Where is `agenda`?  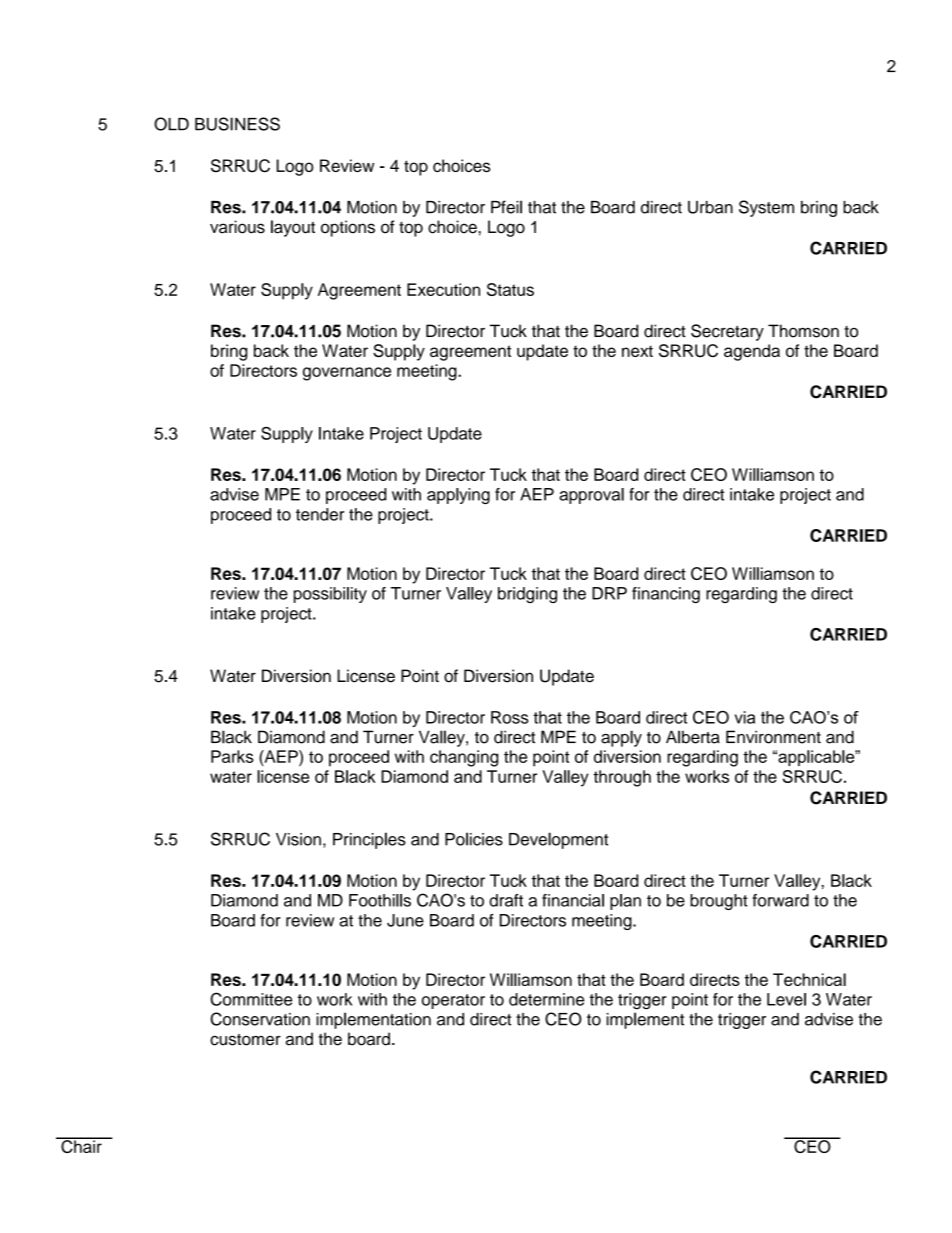
agenda is located at coordinates (752, 352).
